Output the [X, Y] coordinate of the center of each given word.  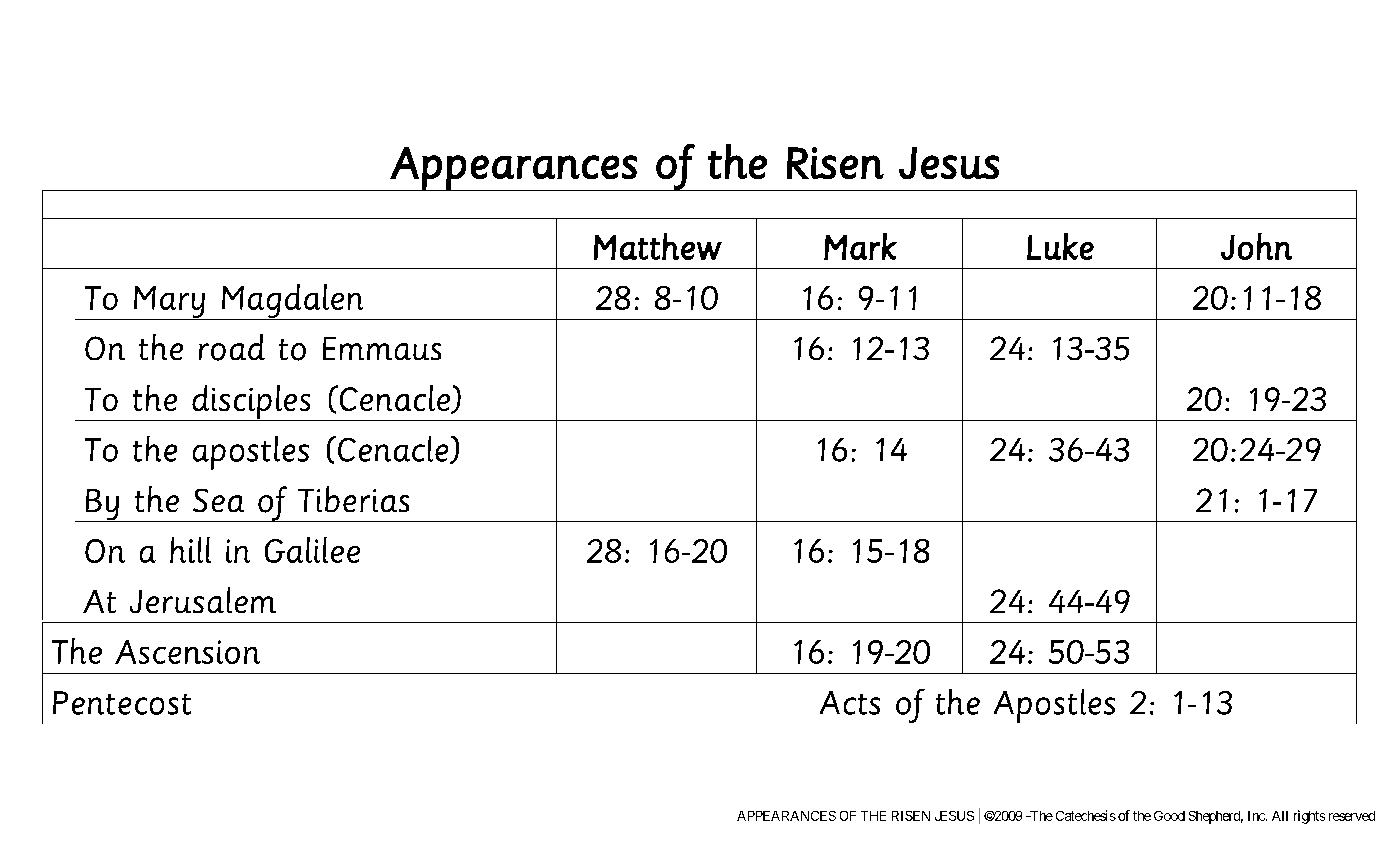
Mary [169, 303]
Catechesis [1086, 815]
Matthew [658, 246]
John [1256, 246]
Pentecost [122, 703]
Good [1169, 816]
